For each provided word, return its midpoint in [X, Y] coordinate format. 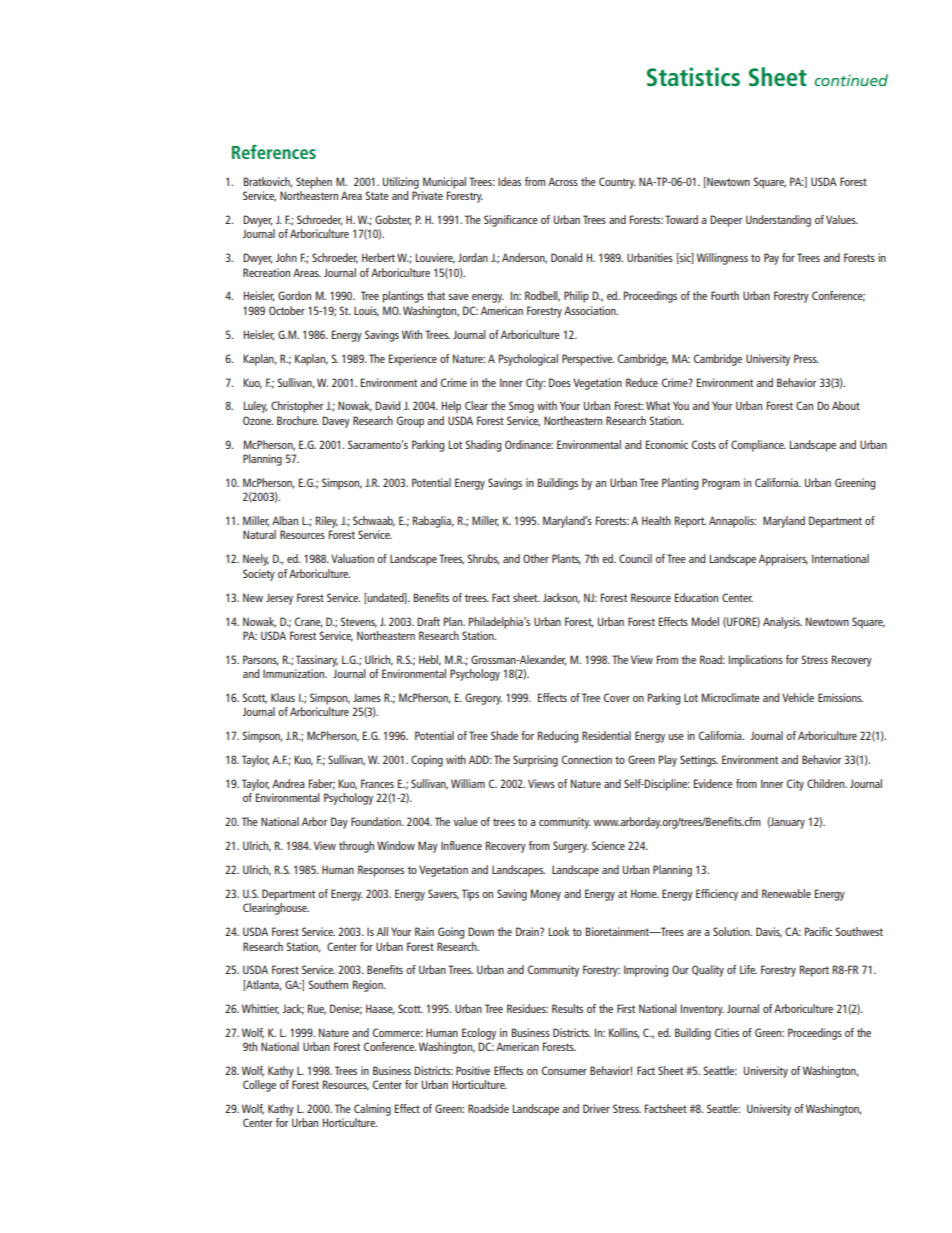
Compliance [758, 446]
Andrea [288, 783]
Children [827, 783]
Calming [372, 1110]
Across [563, 181]
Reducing [558, 737]
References [274, 152]
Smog [521, 407]
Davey [336, 422]
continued [851, 80]
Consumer [564, 1070]
